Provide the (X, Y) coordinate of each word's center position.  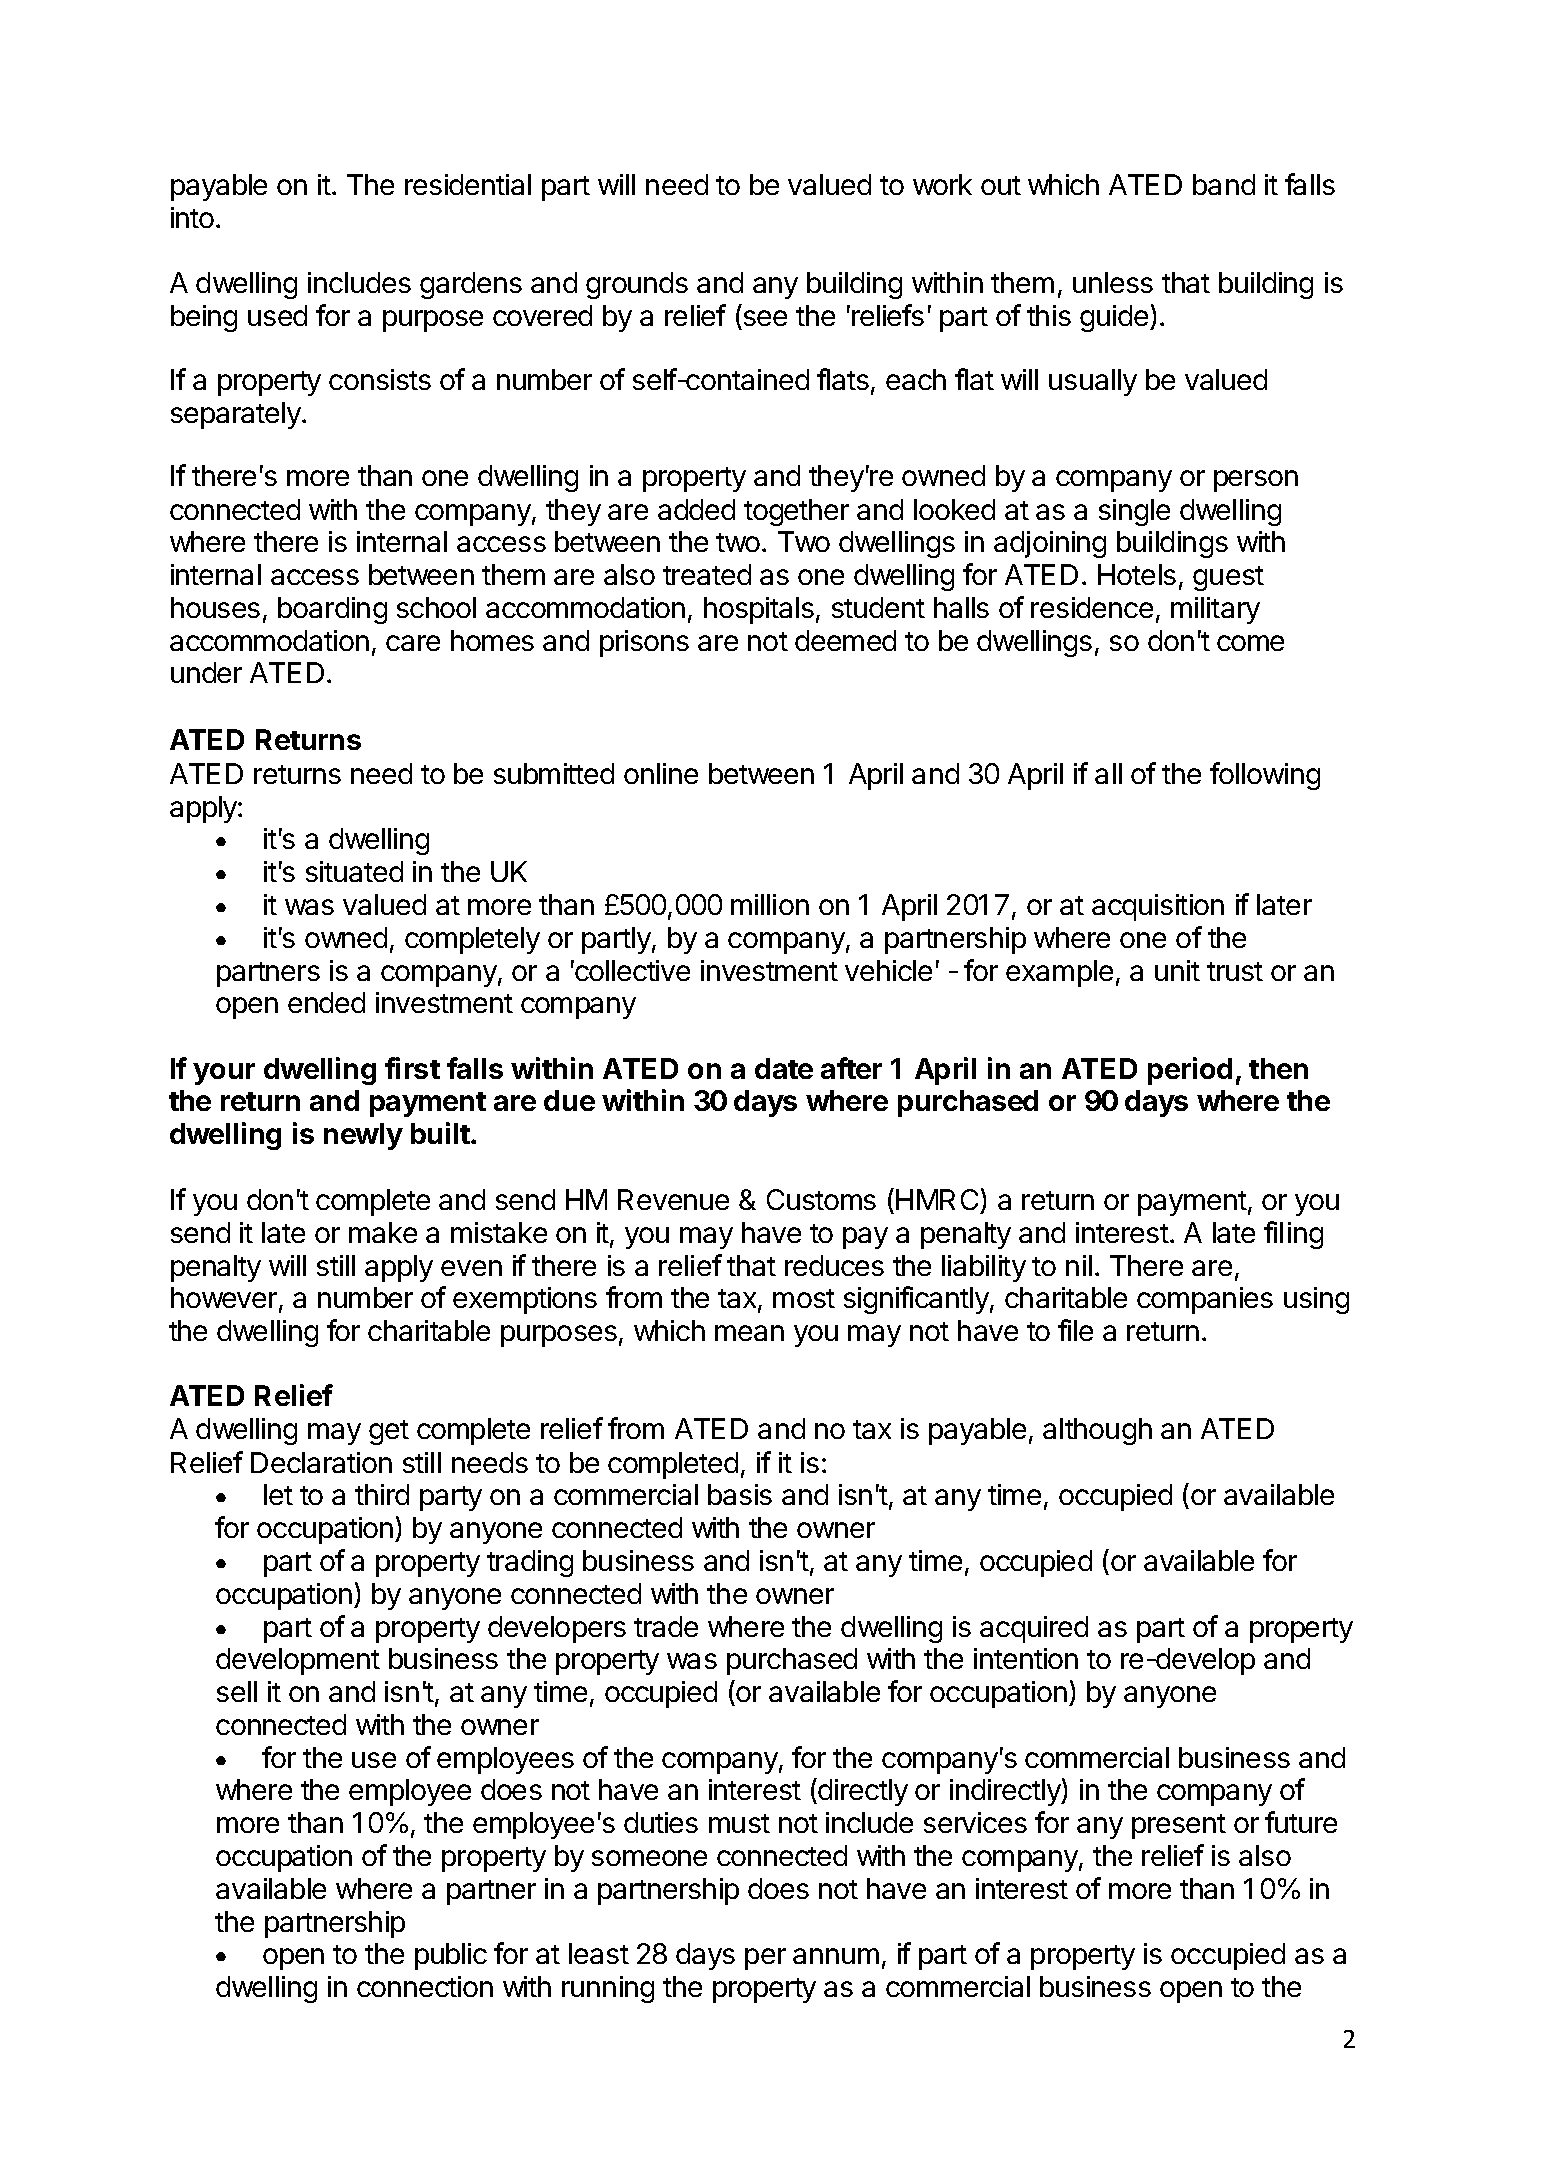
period (1190, 1071)
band (1224, 184)
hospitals (759, 610)
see (764, 320)
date (784, 1068)
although (1097, 1431)
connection (425, 1986)
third (382, 1494)
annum (836, 1956)
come (1250, 643)
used (277, 315)
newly (363, 1136)
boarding (332, 610)
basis (740, 1494)
